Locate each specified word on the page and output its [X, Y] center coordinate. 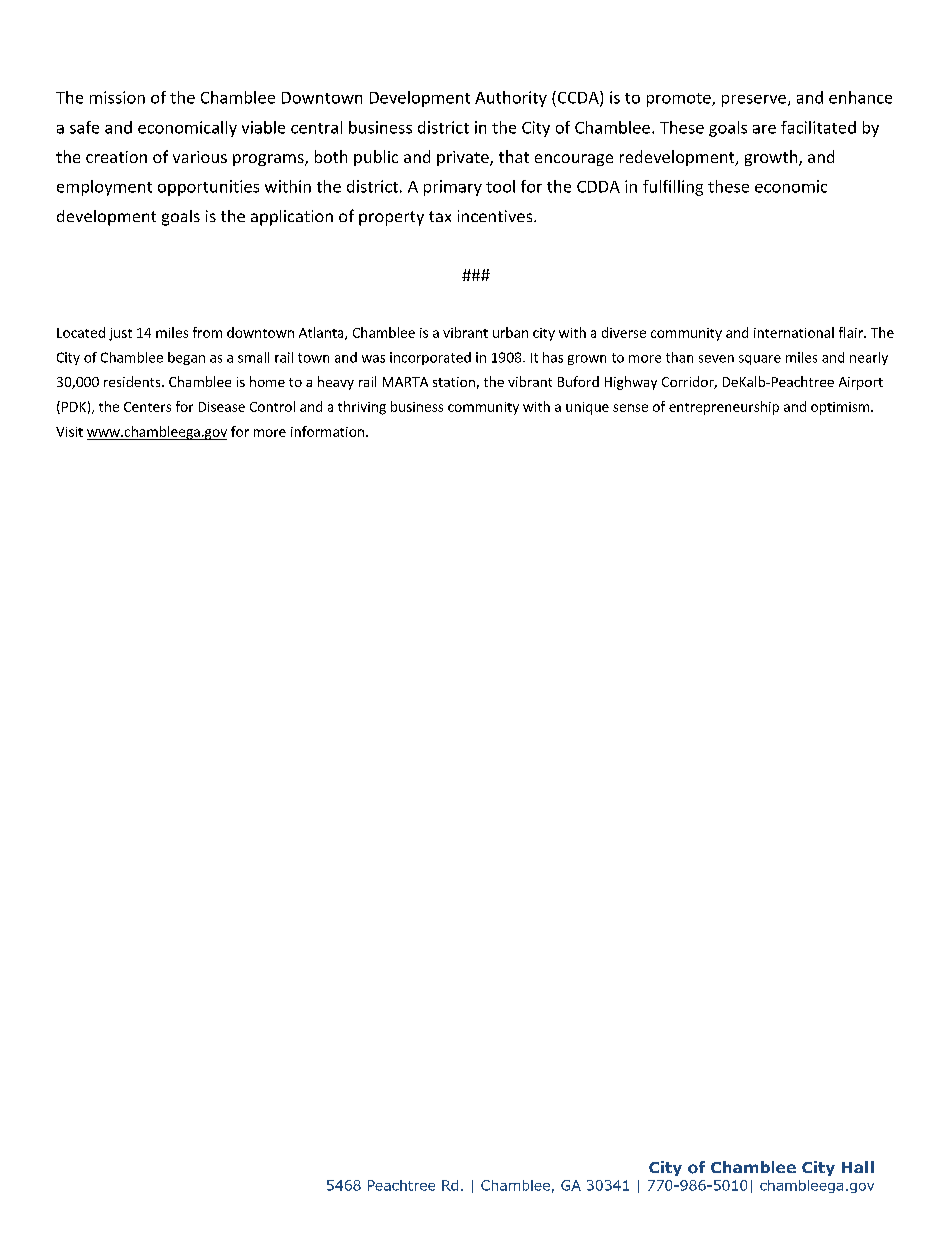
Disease [222, 407]
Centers [147, 407]
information [327, 431]
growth [772, 158]
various [200, 157]
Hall [858, 1167]
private [464, 158]
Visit [69, 432]
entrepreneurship [724, 408]
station [454, 382]
